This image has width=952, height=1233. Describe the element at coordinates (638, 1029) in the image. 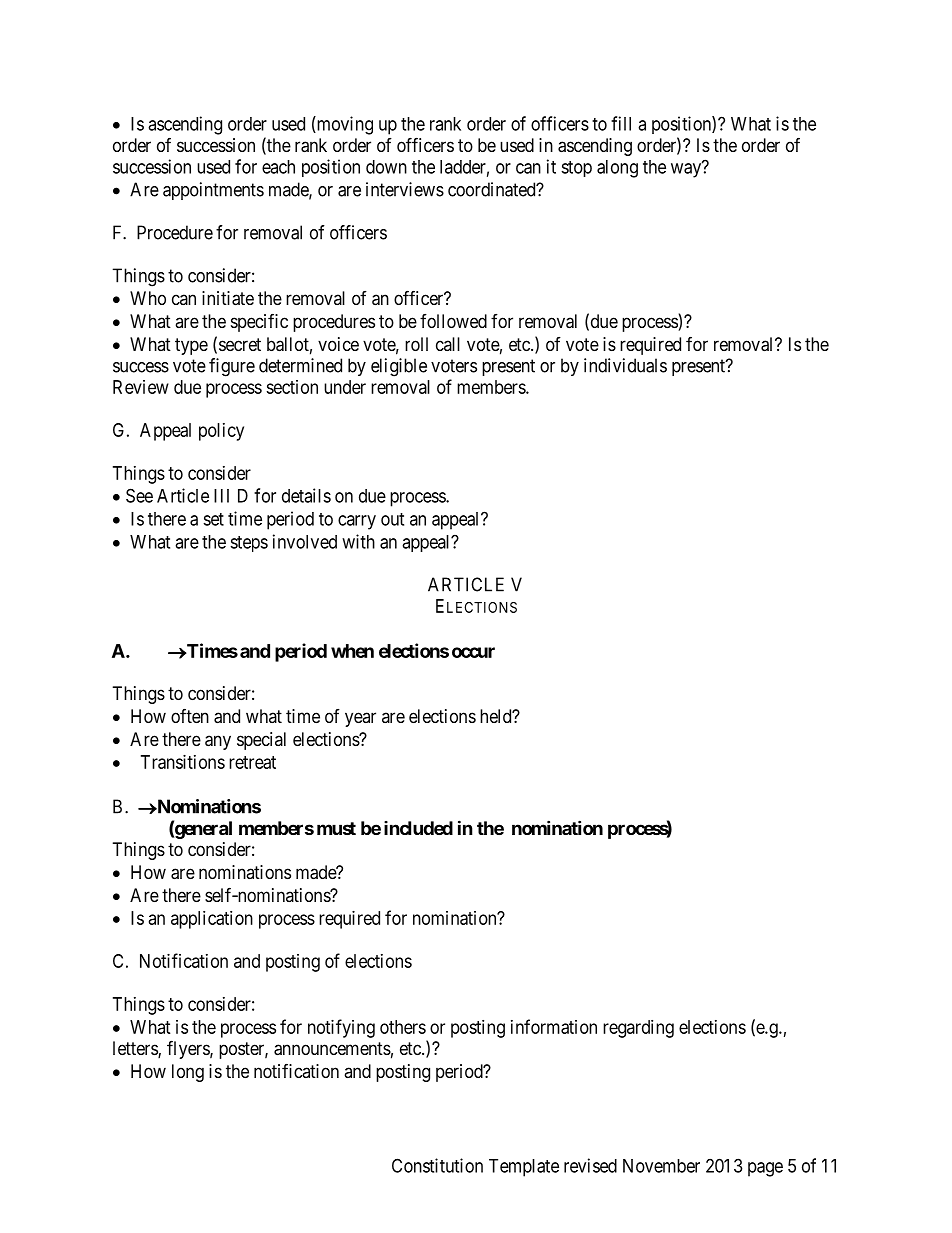

I see `regarding` at that location.
